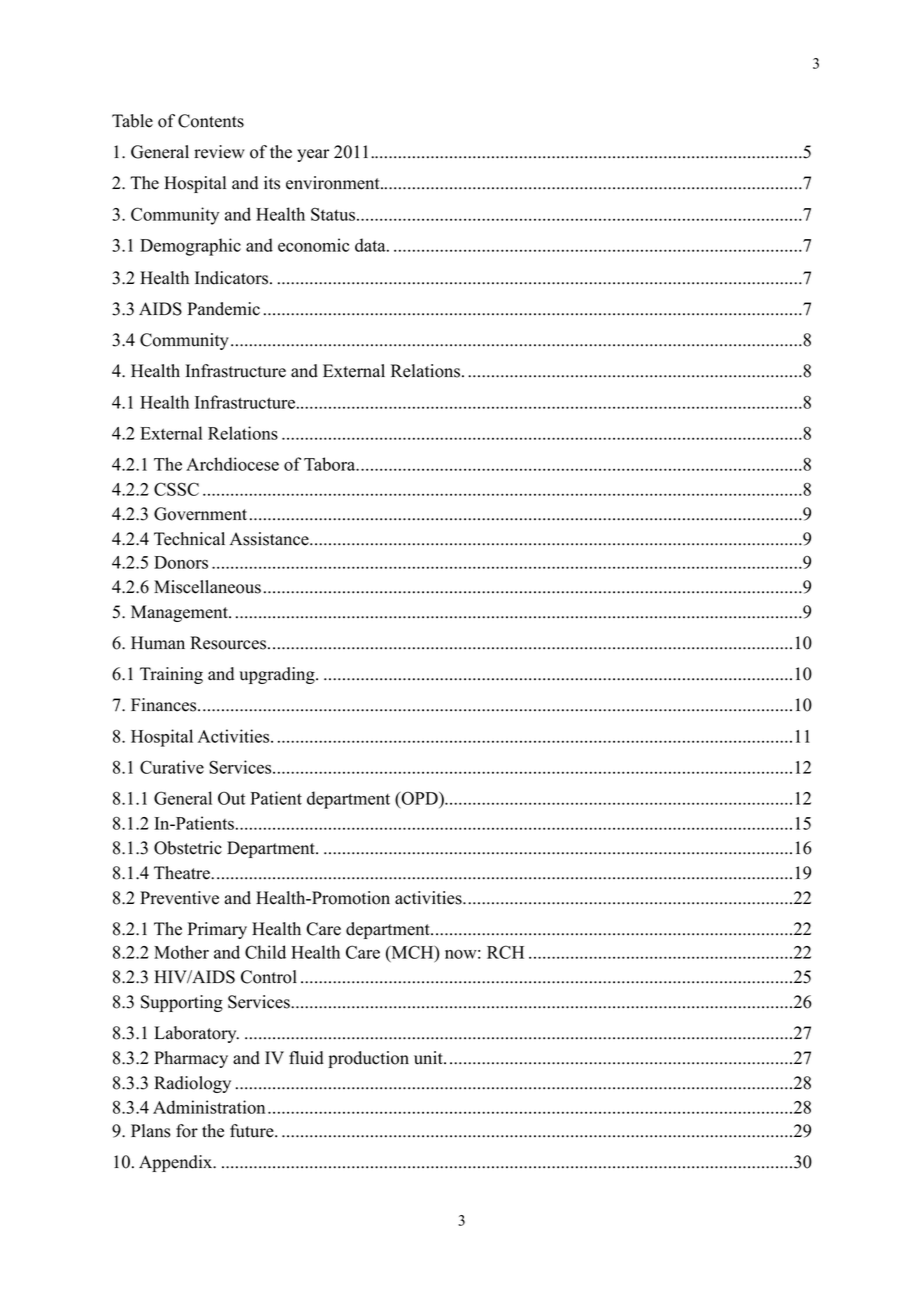  What do you see at coordinates (371, 245) in the page?
I see `data` at bounding box center [371, 245].
